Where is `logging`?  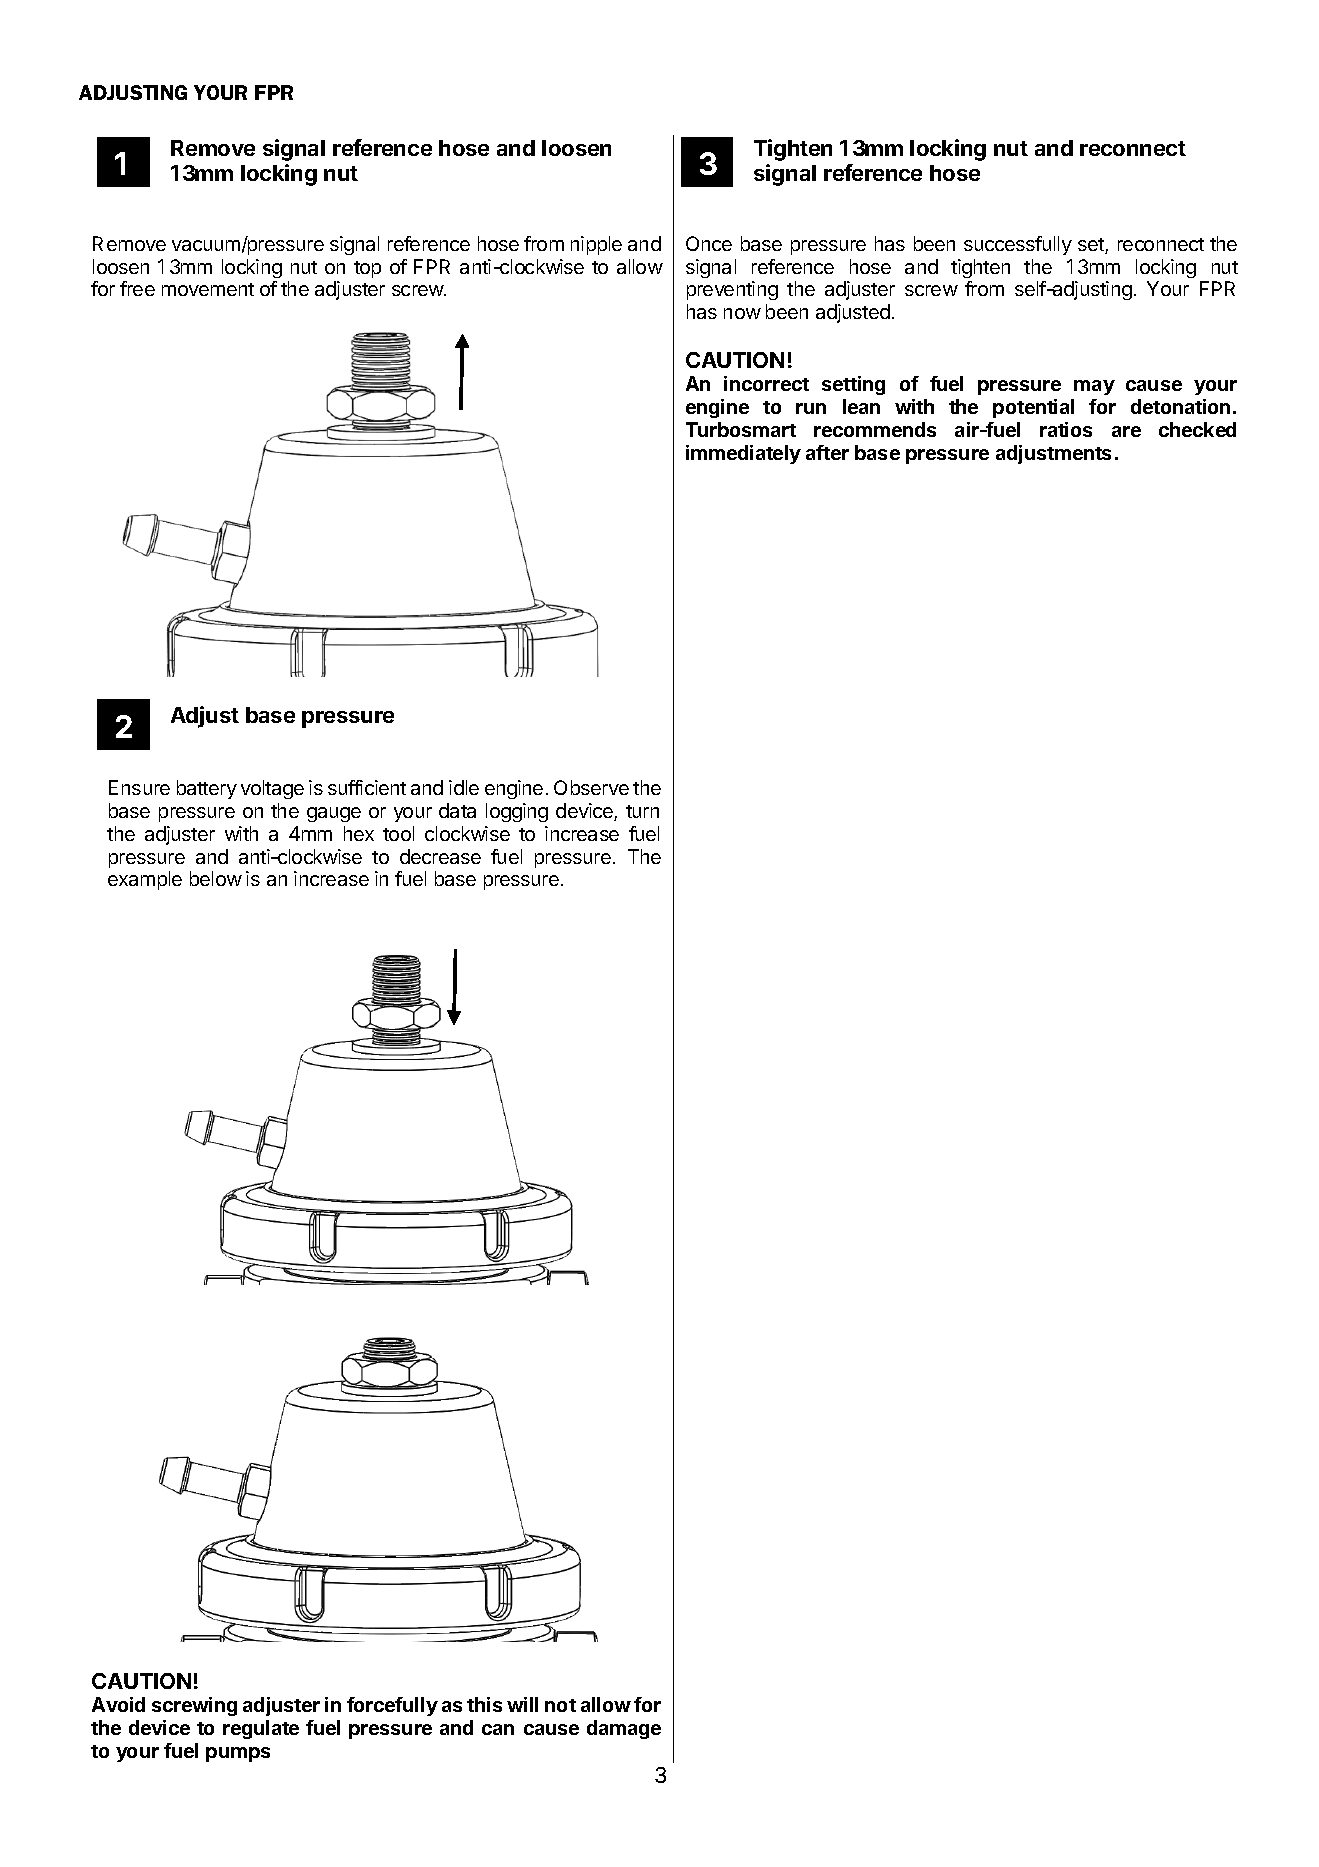
logging is located at coordinates (517, 812).
